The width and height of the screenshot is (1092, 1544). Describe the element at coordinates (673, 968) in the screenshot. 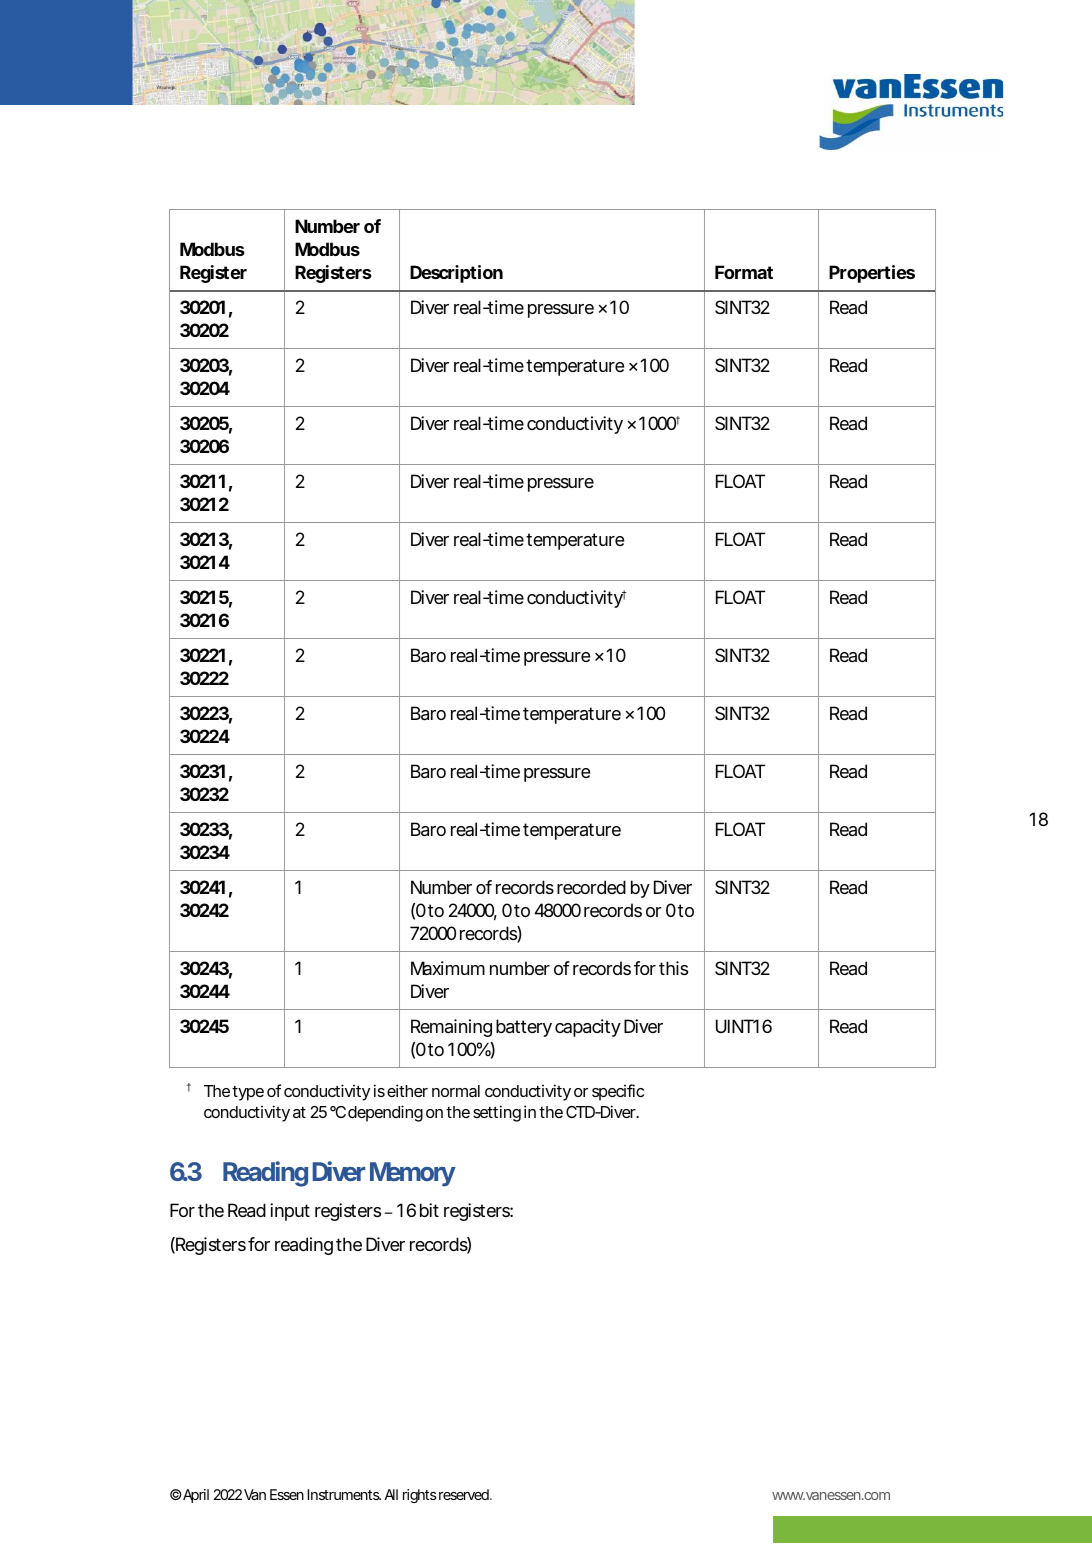

I see `this` at that location.
